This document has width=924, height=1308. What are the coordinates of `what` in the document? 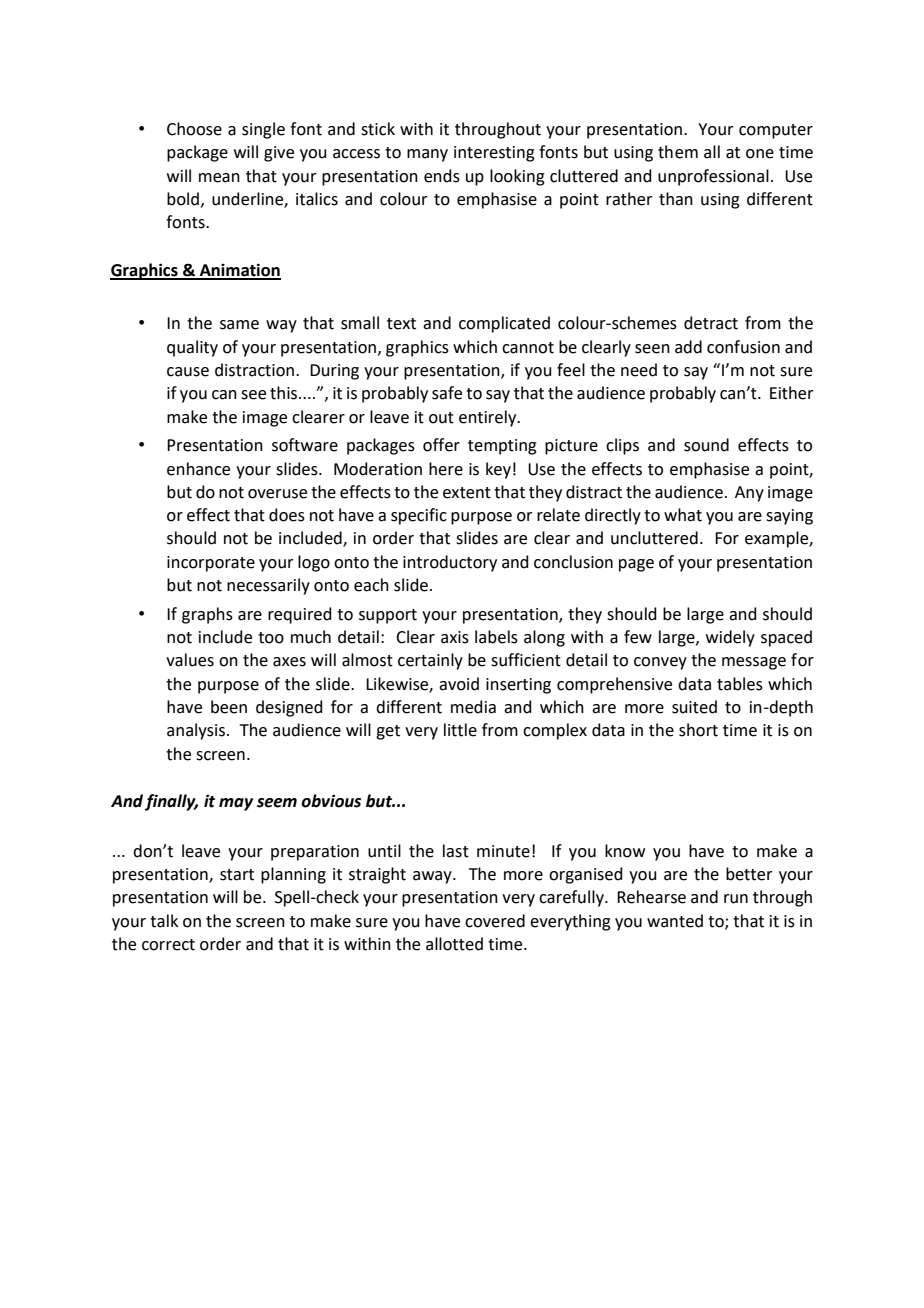 It's located at (683, 515).
